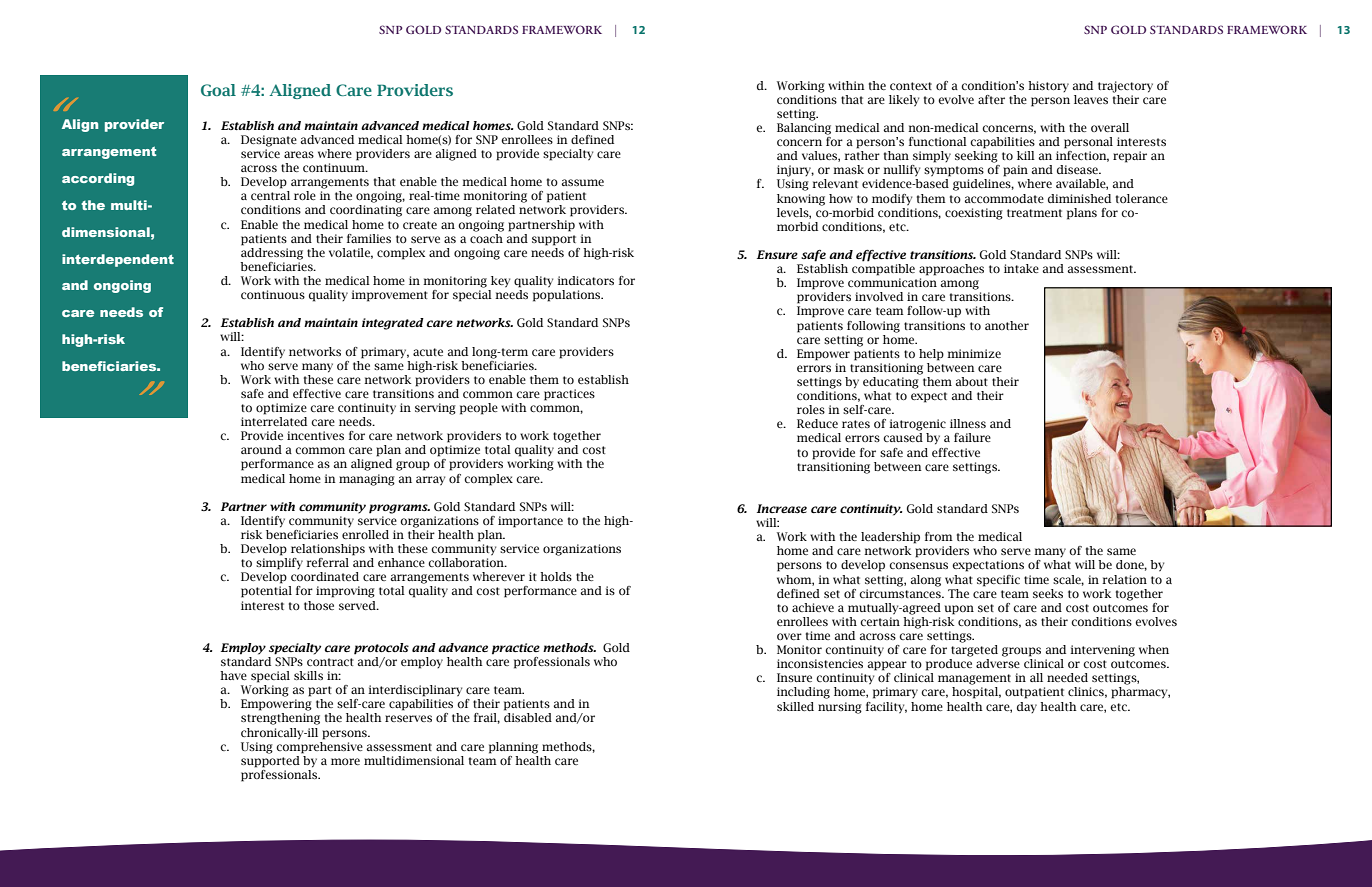  What do you see at coordinates (280, 719) in the screenshot?
I see `strengthening` at bounding box center [280, 719].
